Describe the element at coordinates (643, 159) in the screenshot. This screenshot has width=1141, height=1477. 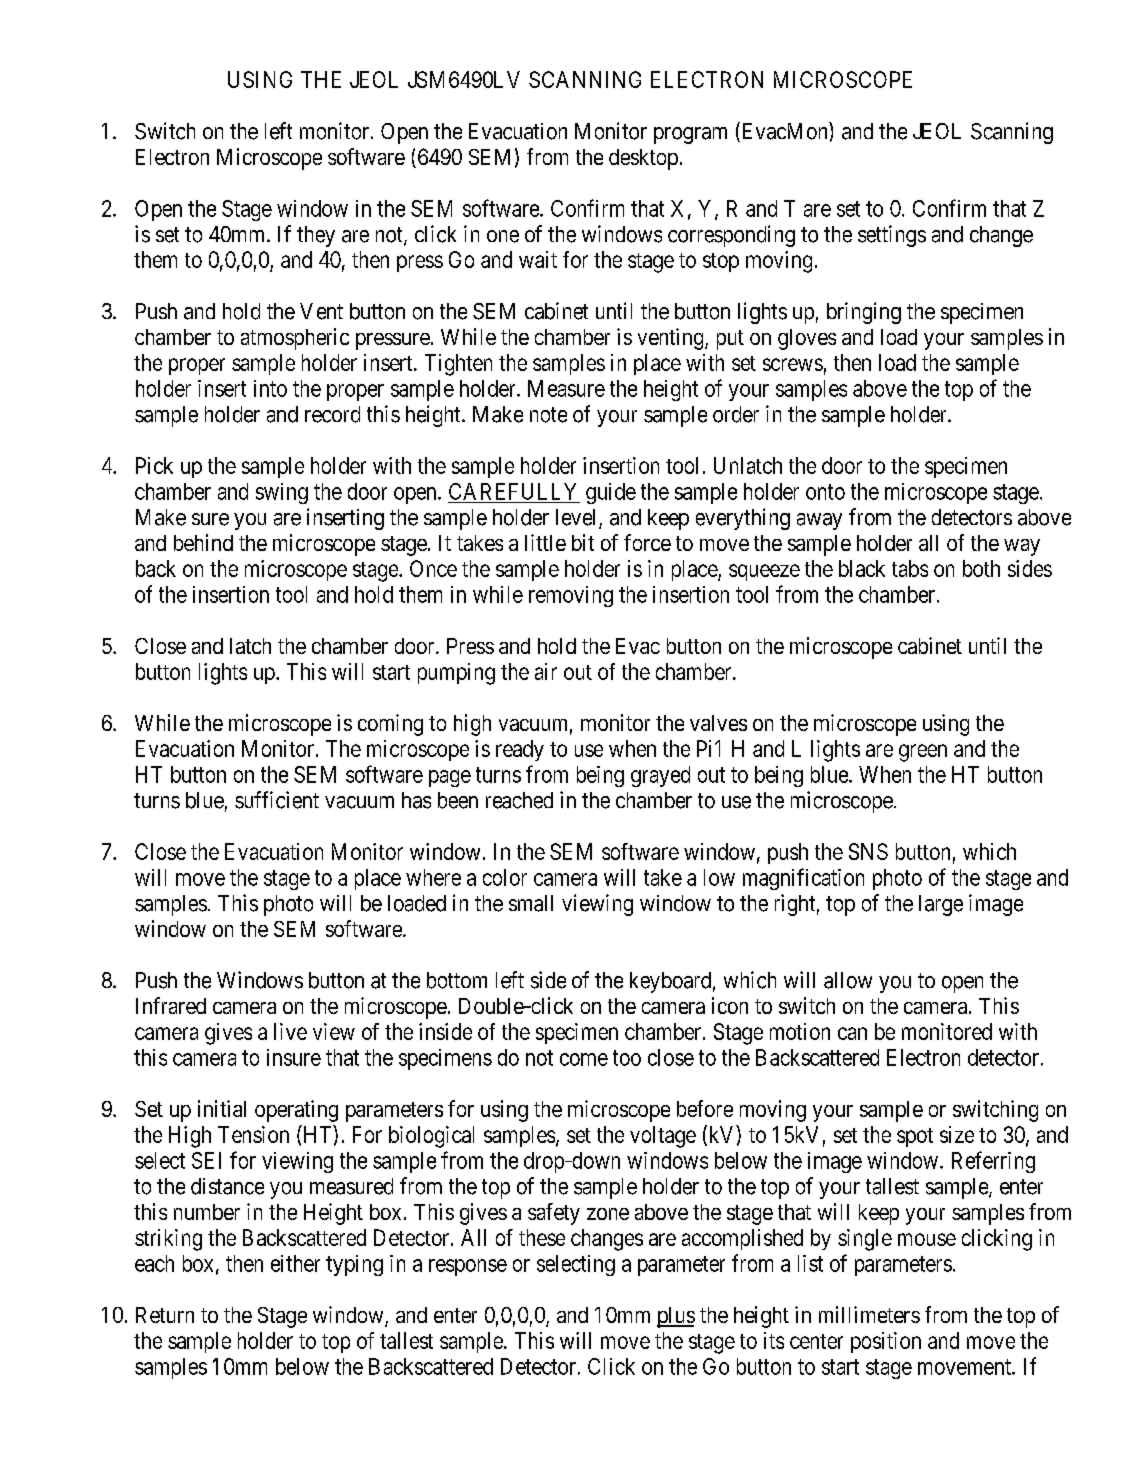
I see `desktop` at that location.
